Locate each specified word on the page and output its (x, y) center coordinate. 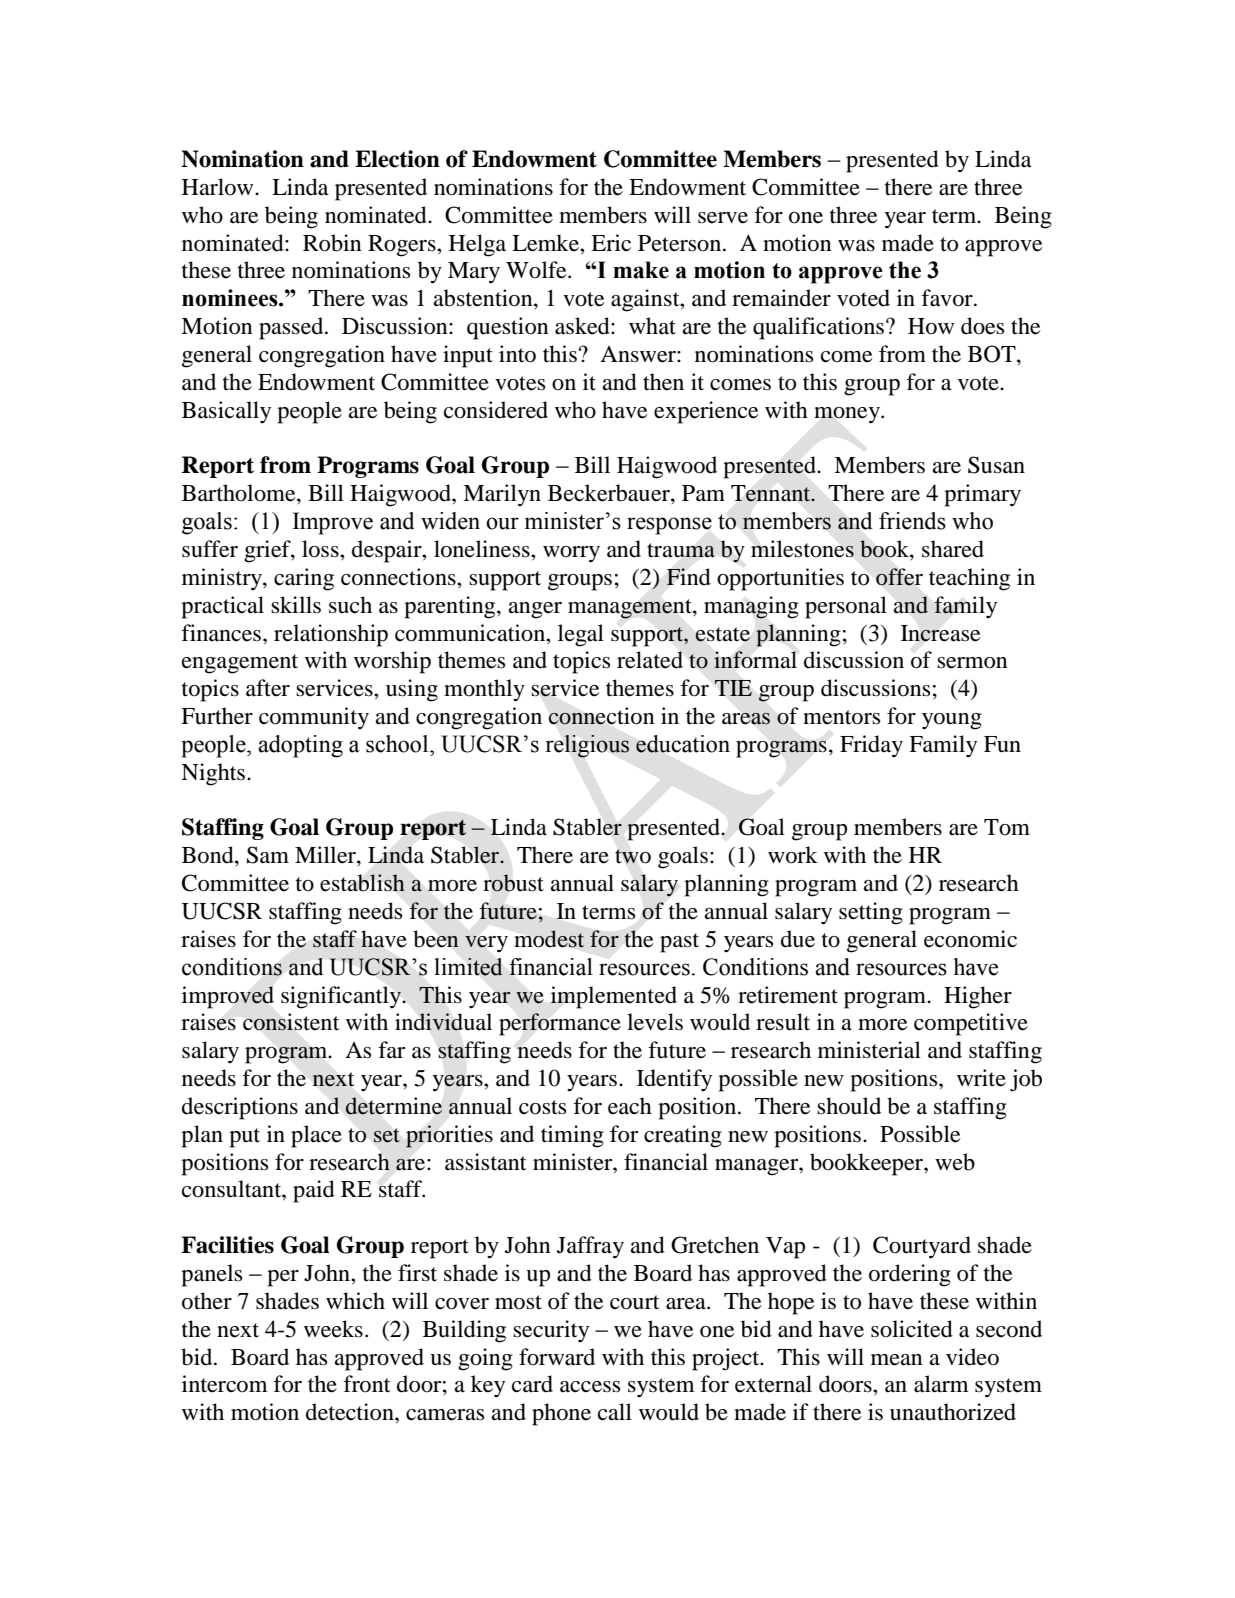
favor (948, 298)
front (367, 1384)
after (268, 688)
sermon (972, 663)
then (663, 382)
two (633, 856)
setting (871, 913)
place (316, 1136)
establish (362, 883)
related (650, 660)
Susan (996, 465)
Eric (611, 243)
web (955, 1162)
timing (572, 1136)
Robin (332, 243)
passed (292, 328)
